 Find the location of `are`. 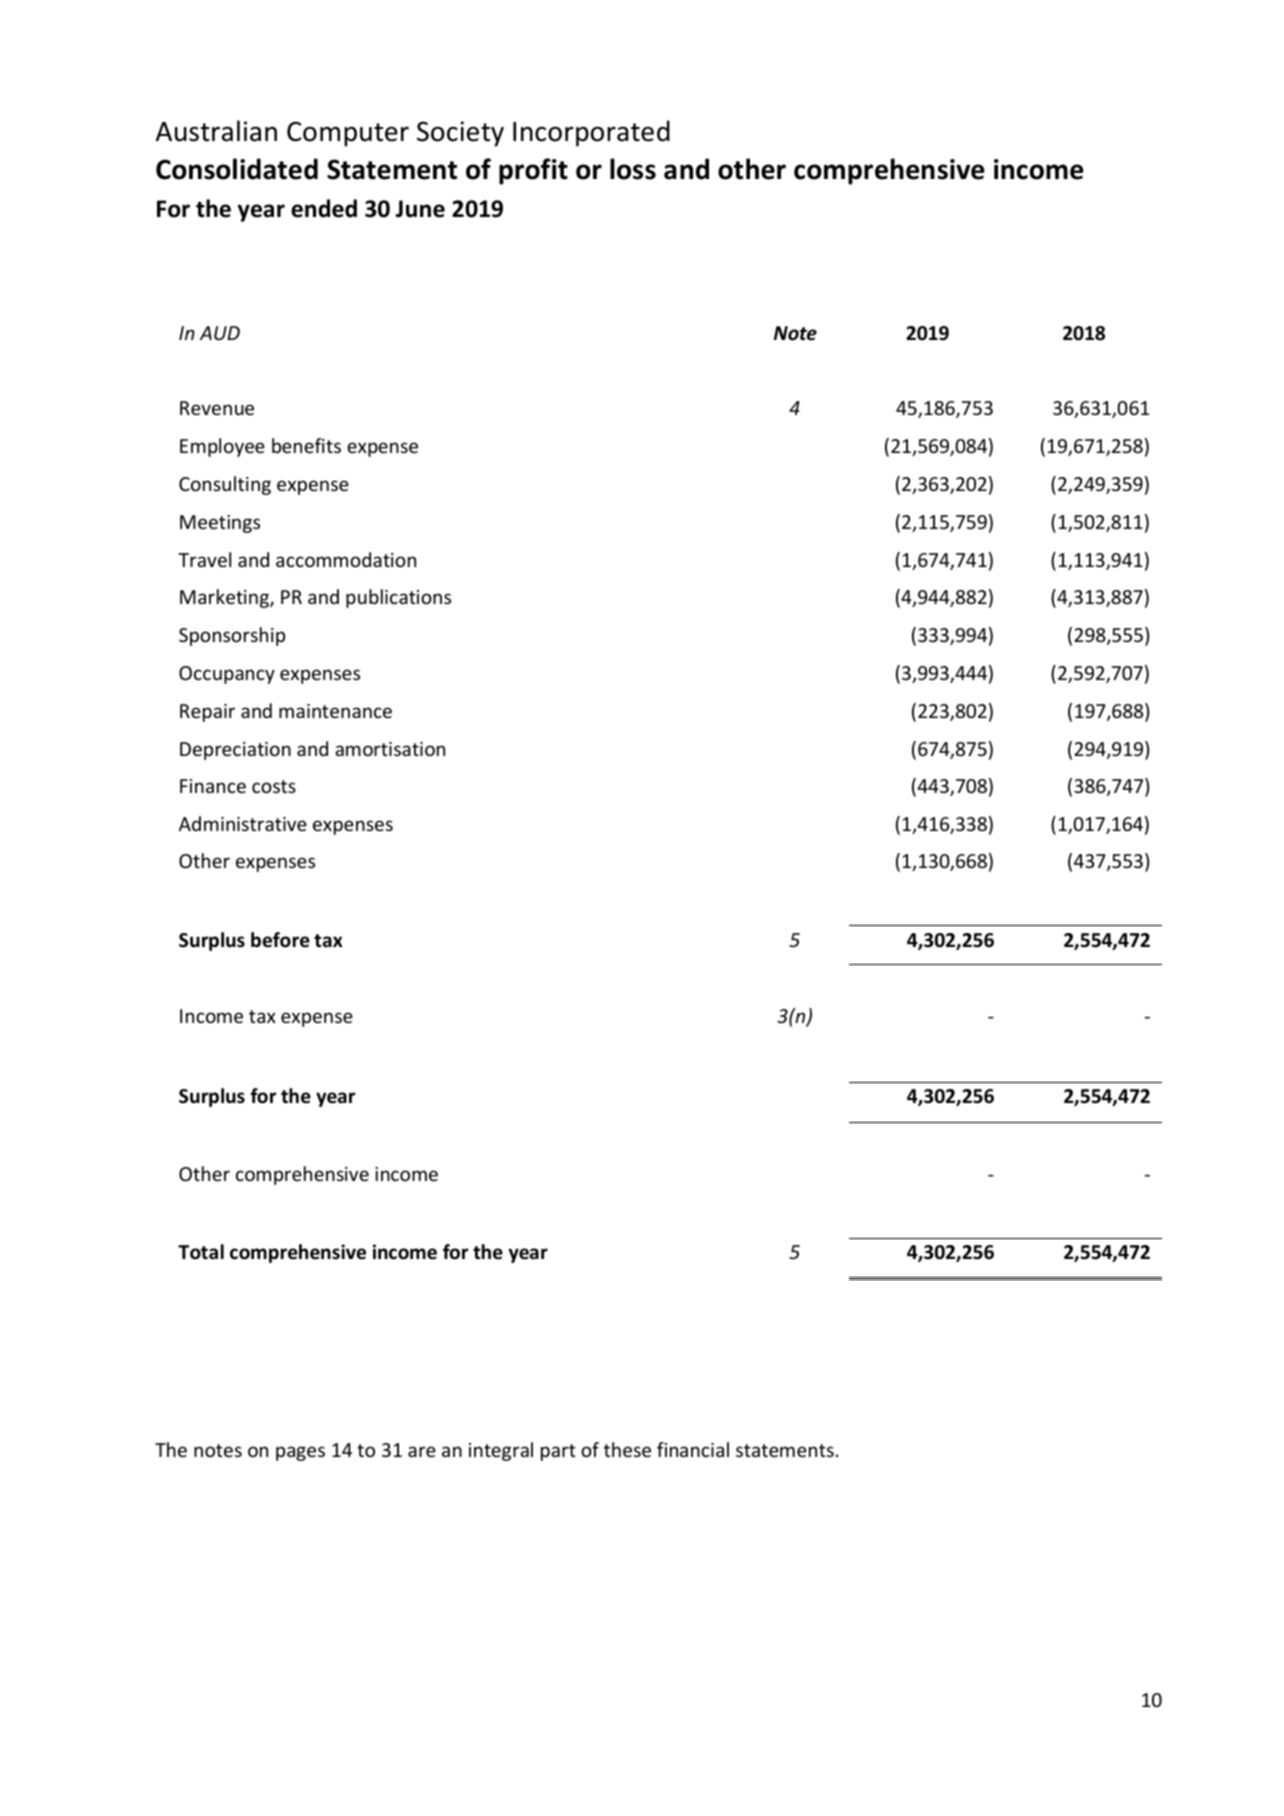

are is located at coordinates (422, 1451).
